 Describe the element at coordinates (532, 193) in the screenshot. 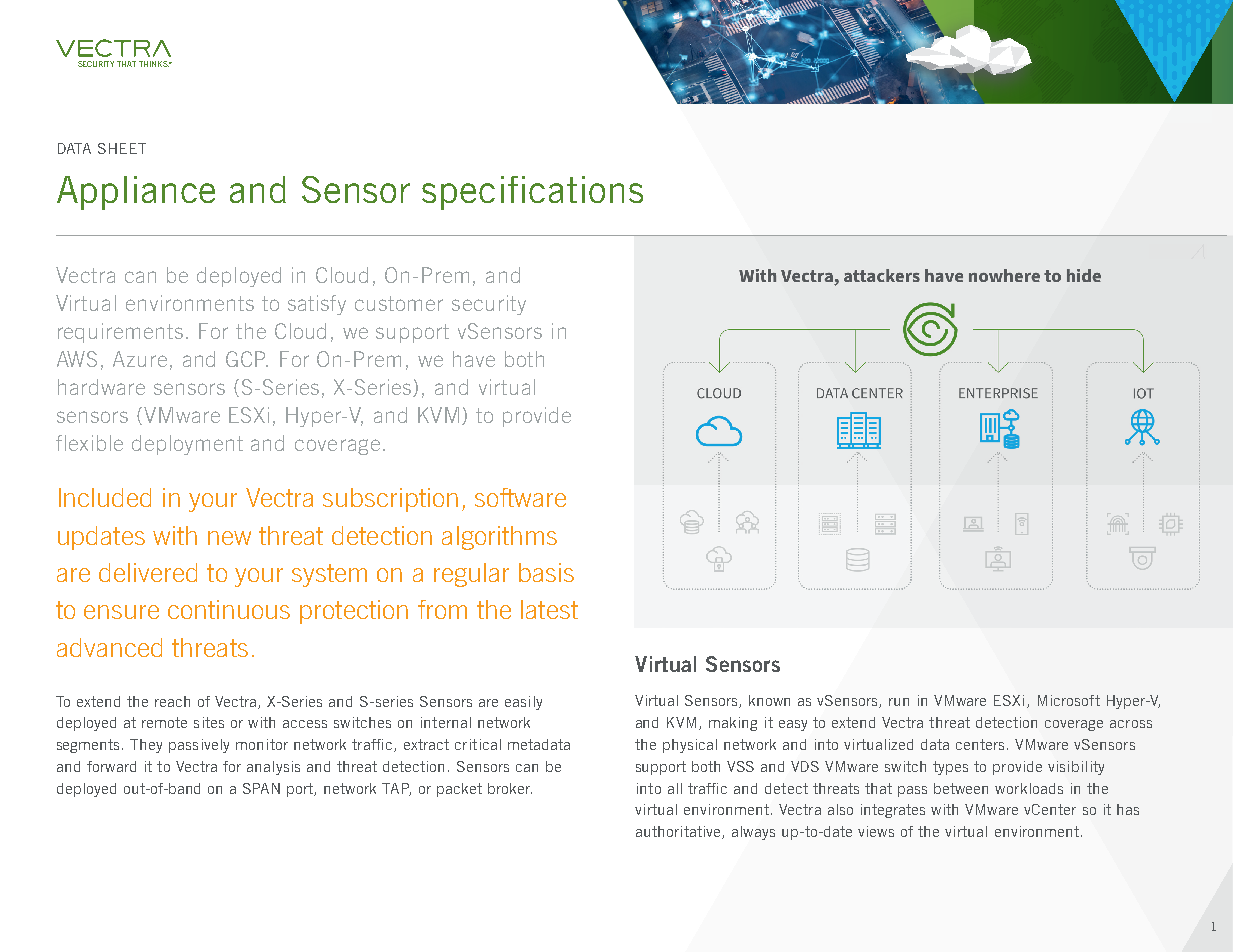

I see `specifications` at that location.
